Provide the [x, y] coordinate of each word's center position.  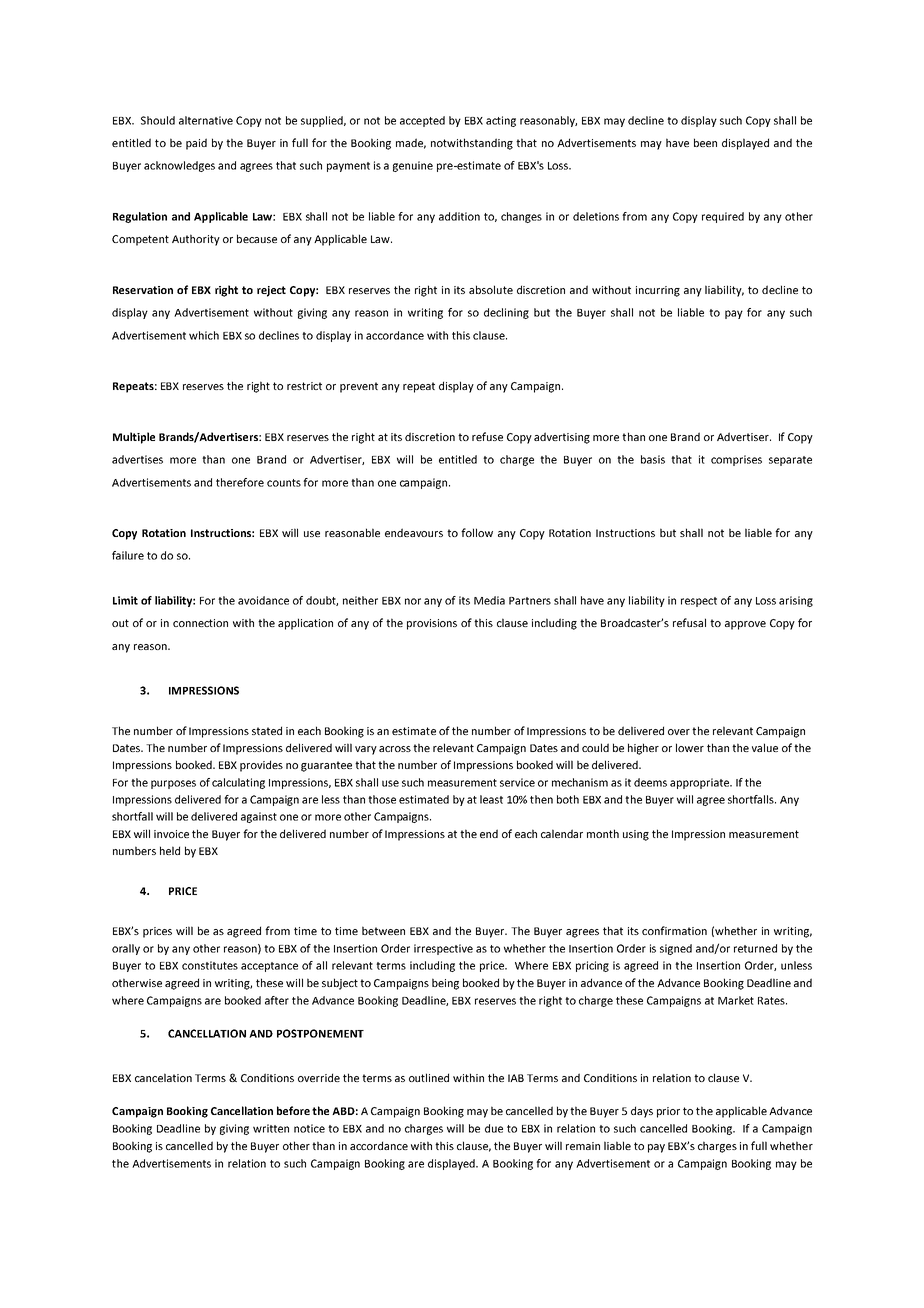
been [705, 142]
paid [196, 144]
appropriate [701, 783]
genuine [413, 166]
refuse [487, 436]
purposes [173, 784]
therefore [240, 482]
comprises [736, 460]
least [491, 799]
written [271, 1128]
